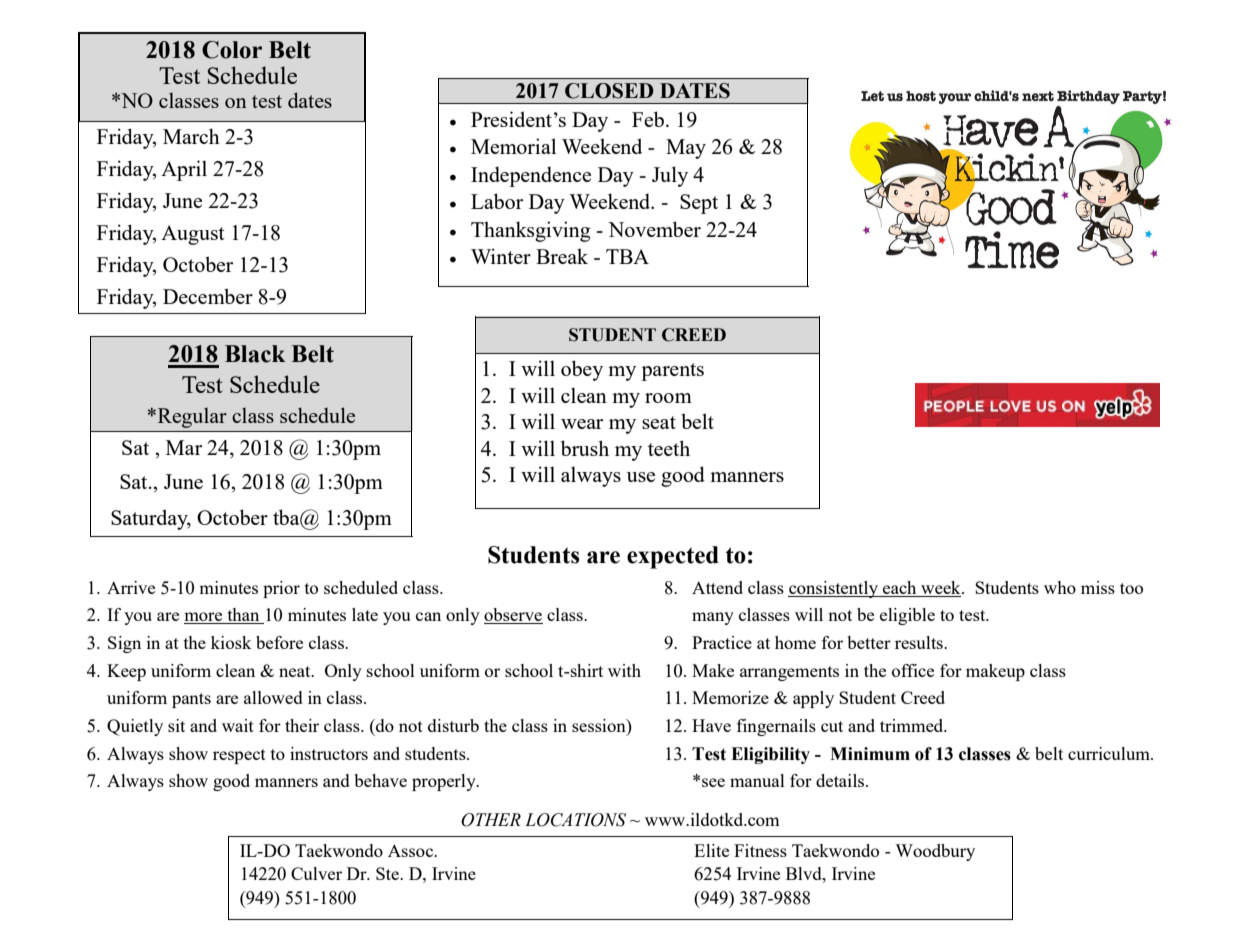  I want to click on with, so click(624, 670).
